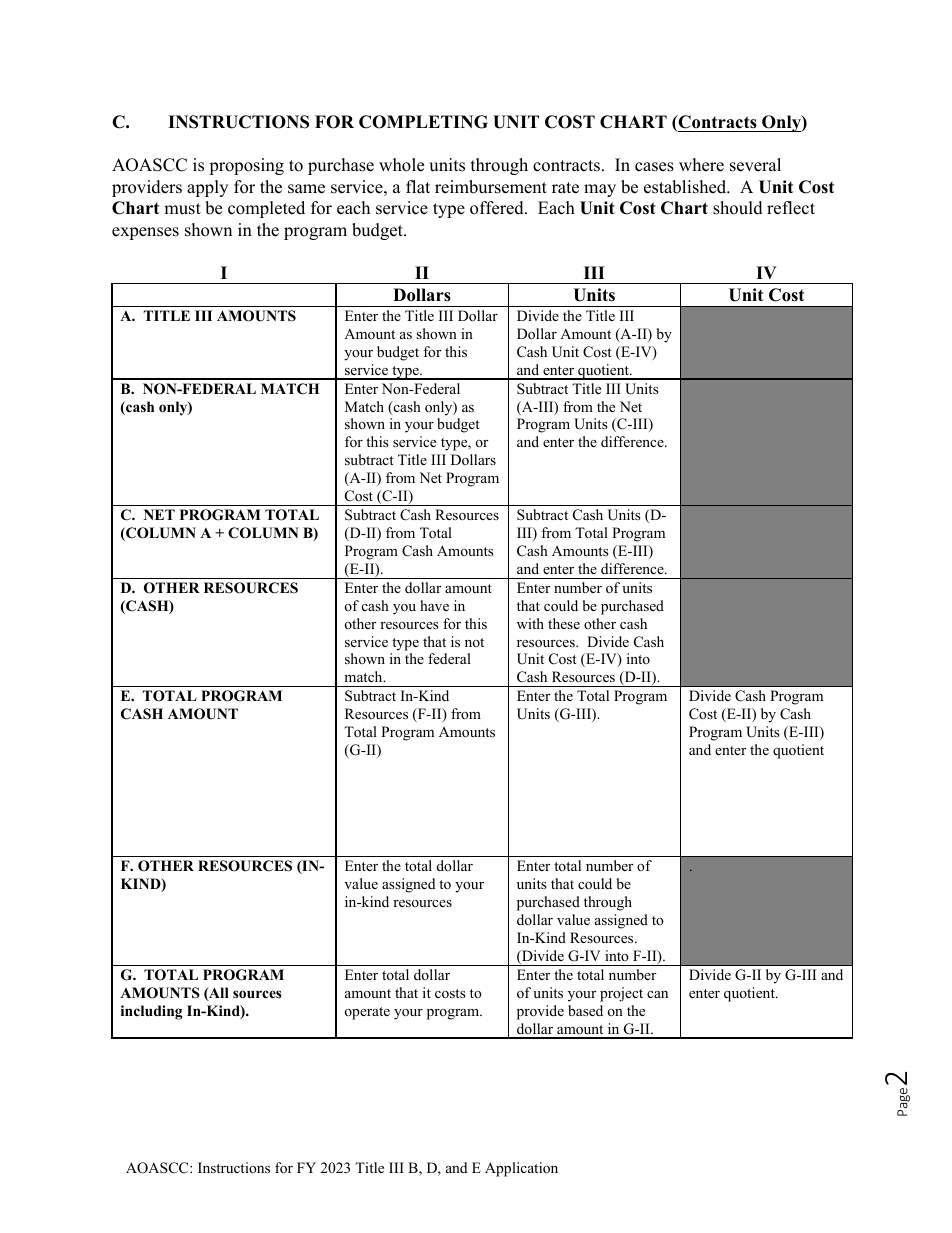 This document has width=952, height=1233. I want to click on proposing, so click(246, 166).
